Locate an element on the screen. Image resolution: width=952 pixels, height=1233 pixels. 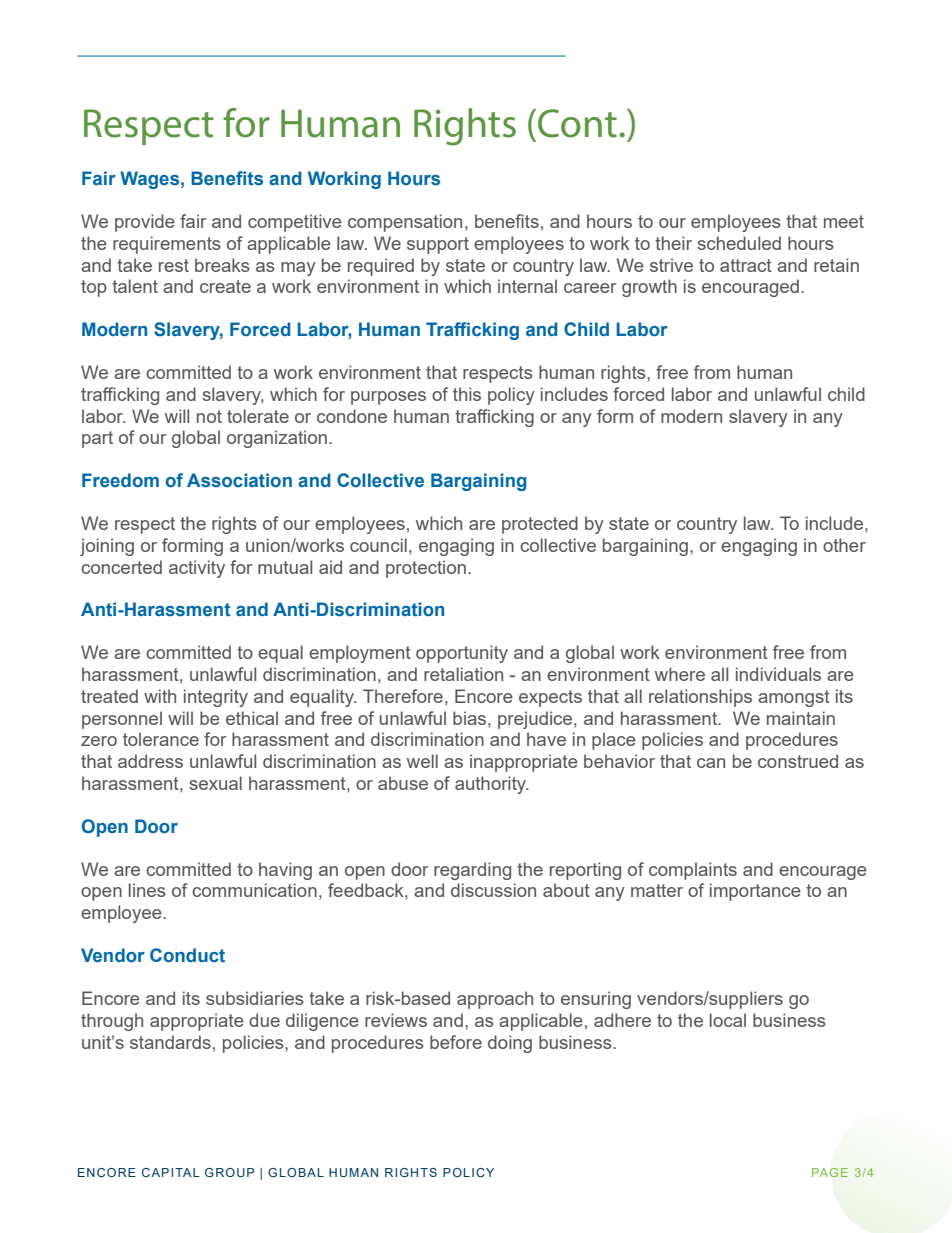
provide is located at coordinates (145, 223).
